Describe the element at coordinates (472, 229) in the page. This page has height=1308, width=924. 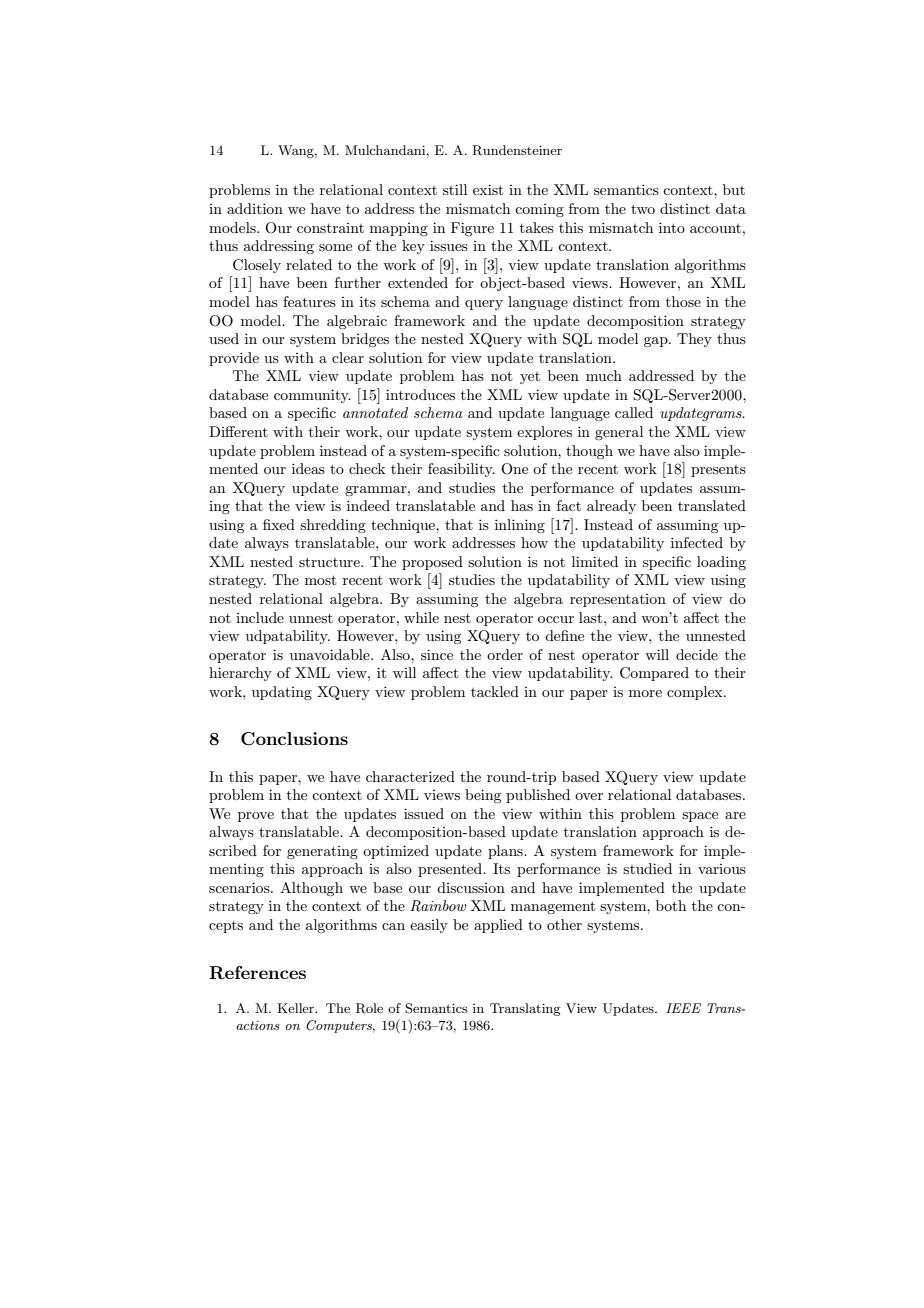
I see `Figure` at that location.
